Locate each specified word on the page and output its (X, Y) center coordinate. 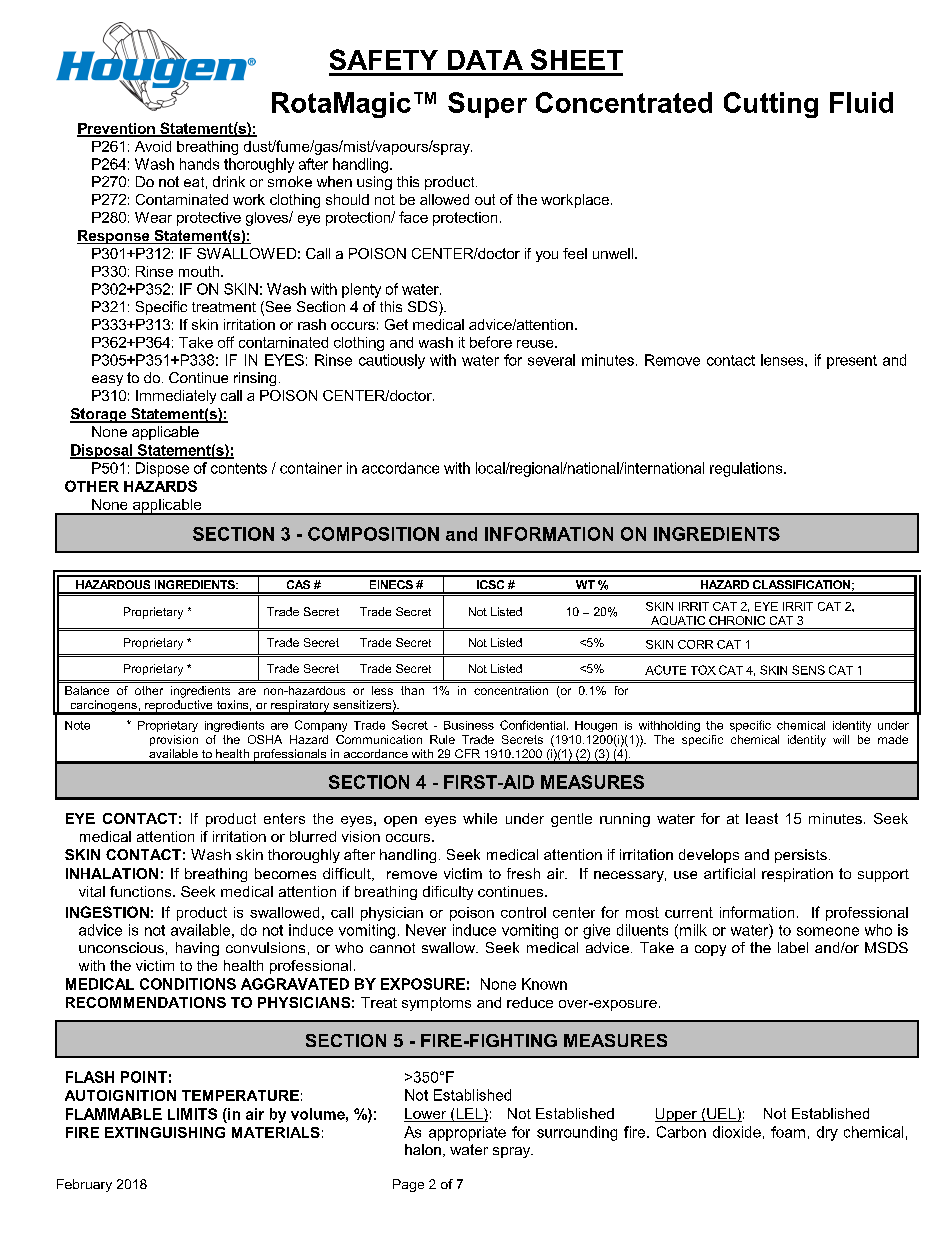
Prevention (117, 129)
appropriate (467, 1133)
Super (487, 105)
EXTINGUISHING (165, 1132)
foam (788, 1132)
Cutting (771, 105)
